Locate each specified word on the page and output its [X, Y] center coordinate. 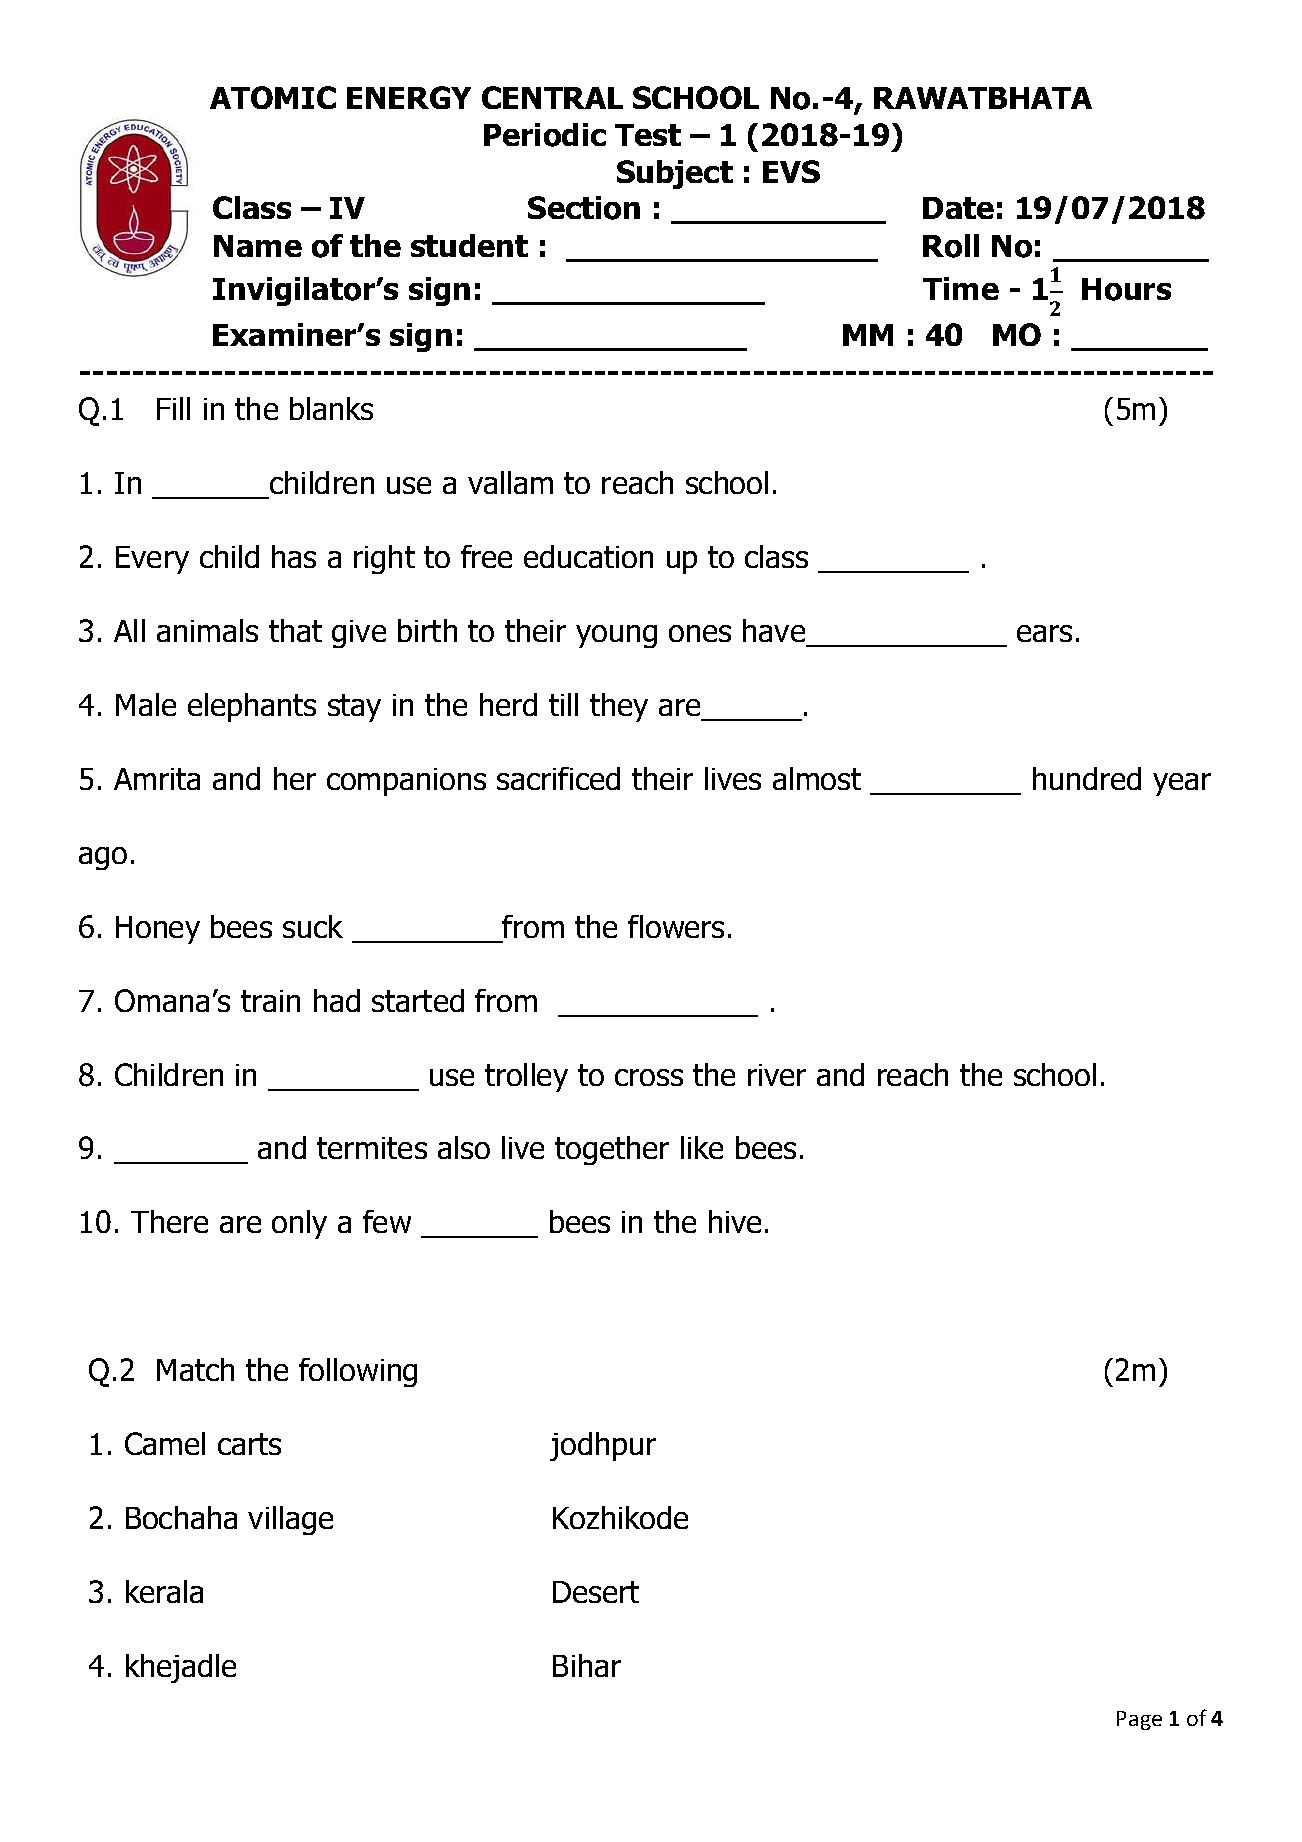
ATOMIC [273, 97]
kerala [164, 1591]
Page [1139, 1720]
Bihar [587, 1665]
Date [958, 208]
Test [648, 135]
